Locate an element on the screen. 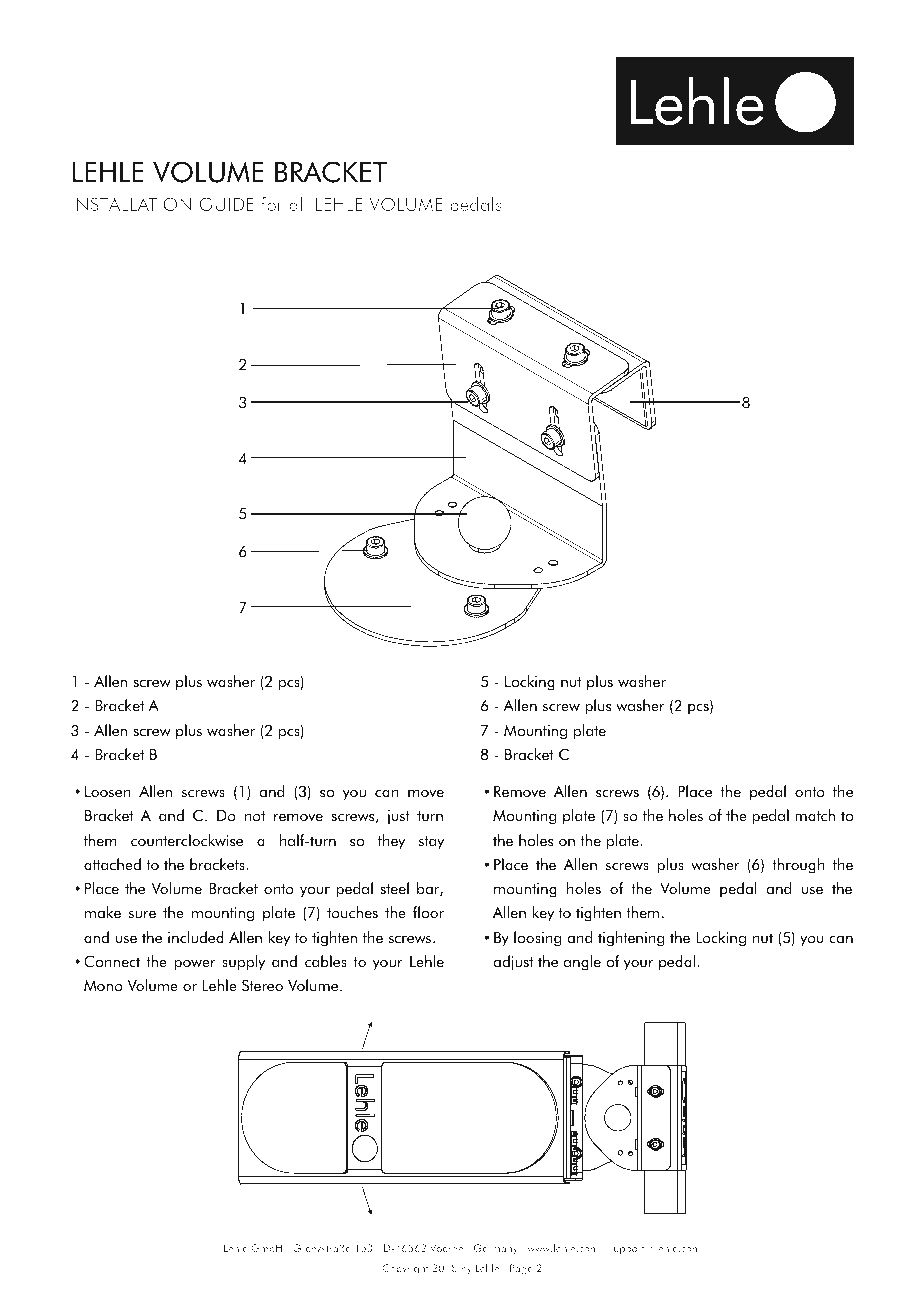  for is located at coordinates (272, 204).
